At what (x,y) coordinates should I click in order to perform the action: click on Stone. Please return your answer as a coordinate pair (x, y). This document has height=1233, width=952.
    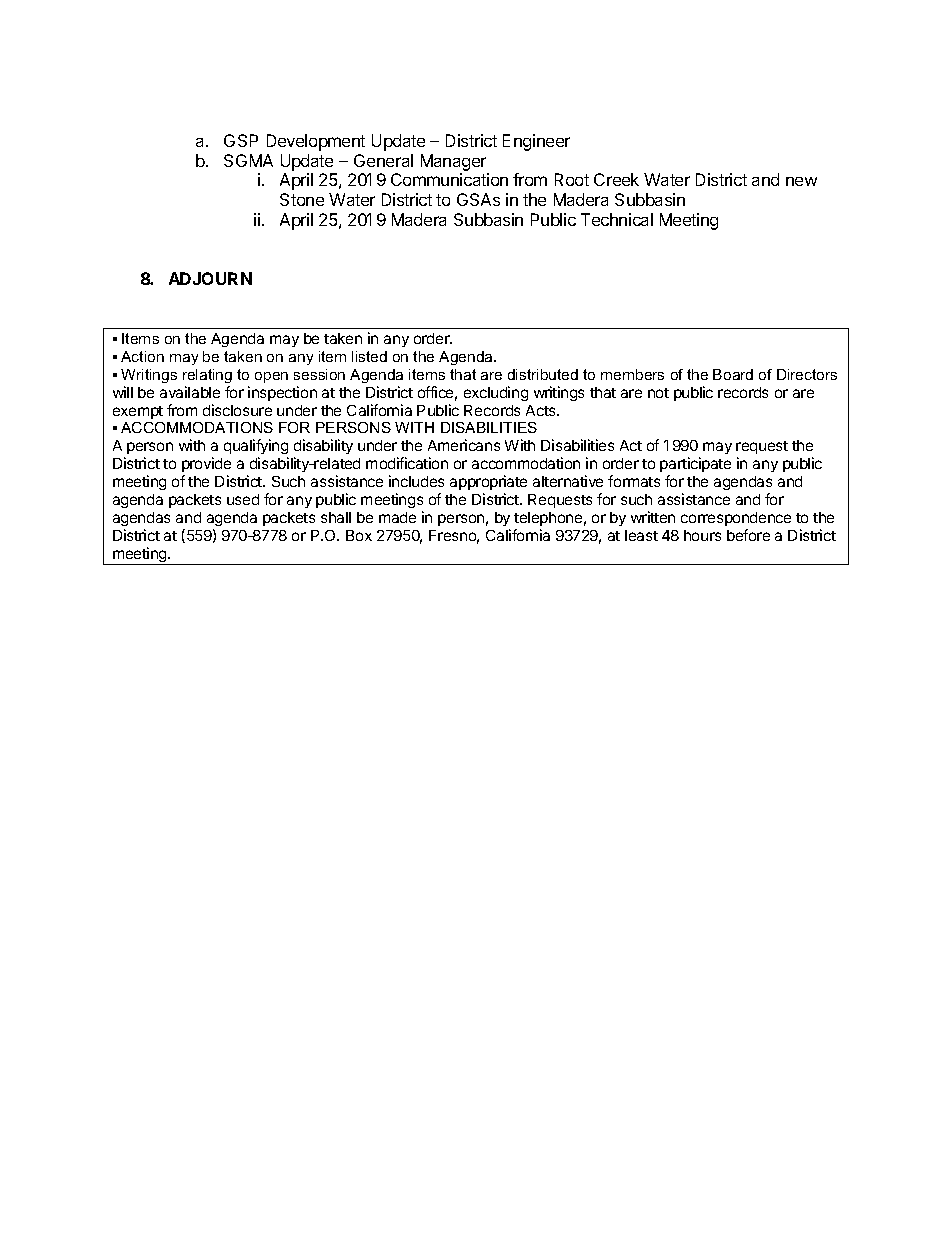
    Looking at the image, I should click on (302, 199).
